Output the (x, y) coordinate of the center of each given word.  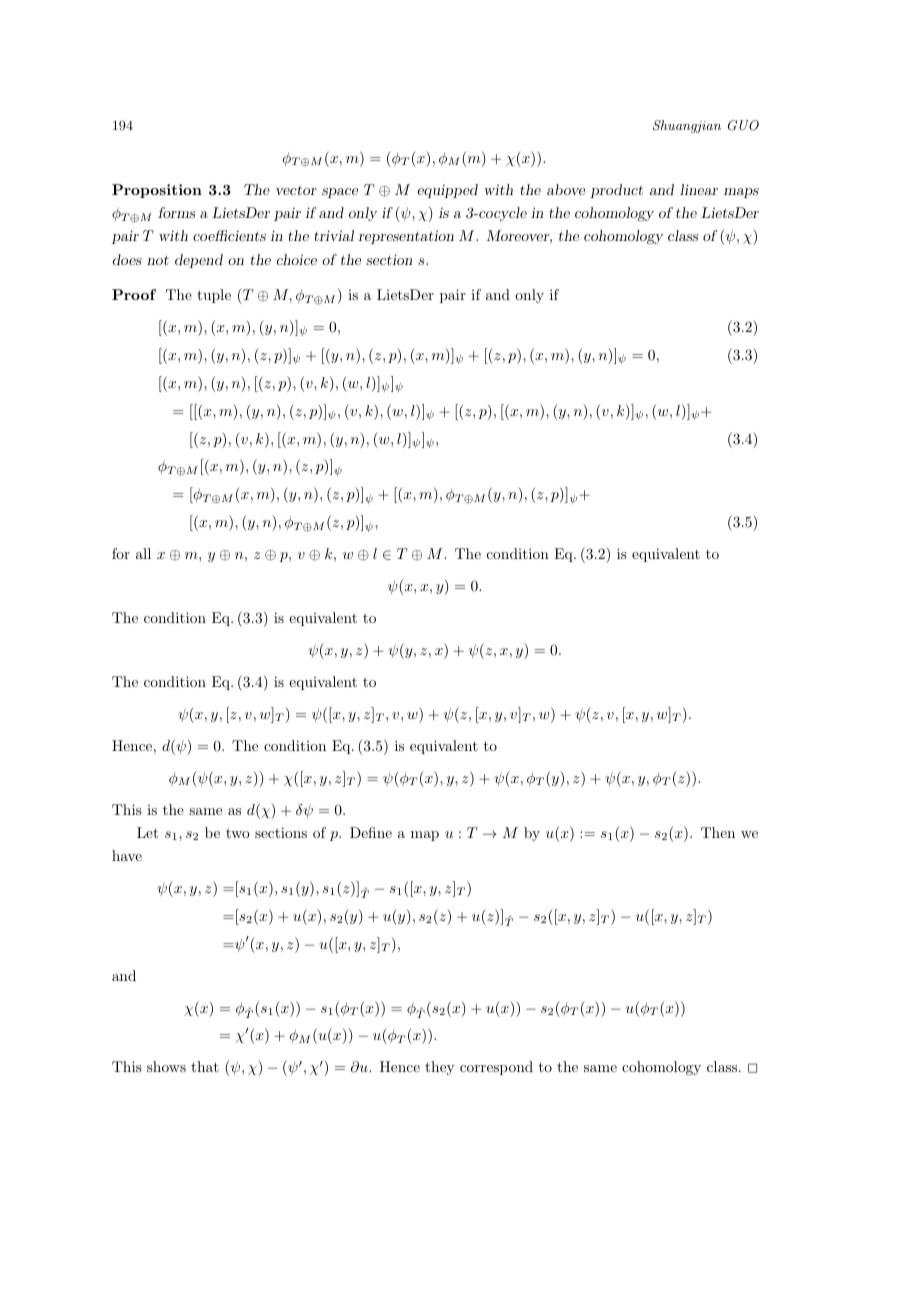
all (143, 553)
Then (718, 832)
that (205, 1066)
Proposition (157, 191)
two (238, 833)
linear (699, 189)
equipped (447, 191)
